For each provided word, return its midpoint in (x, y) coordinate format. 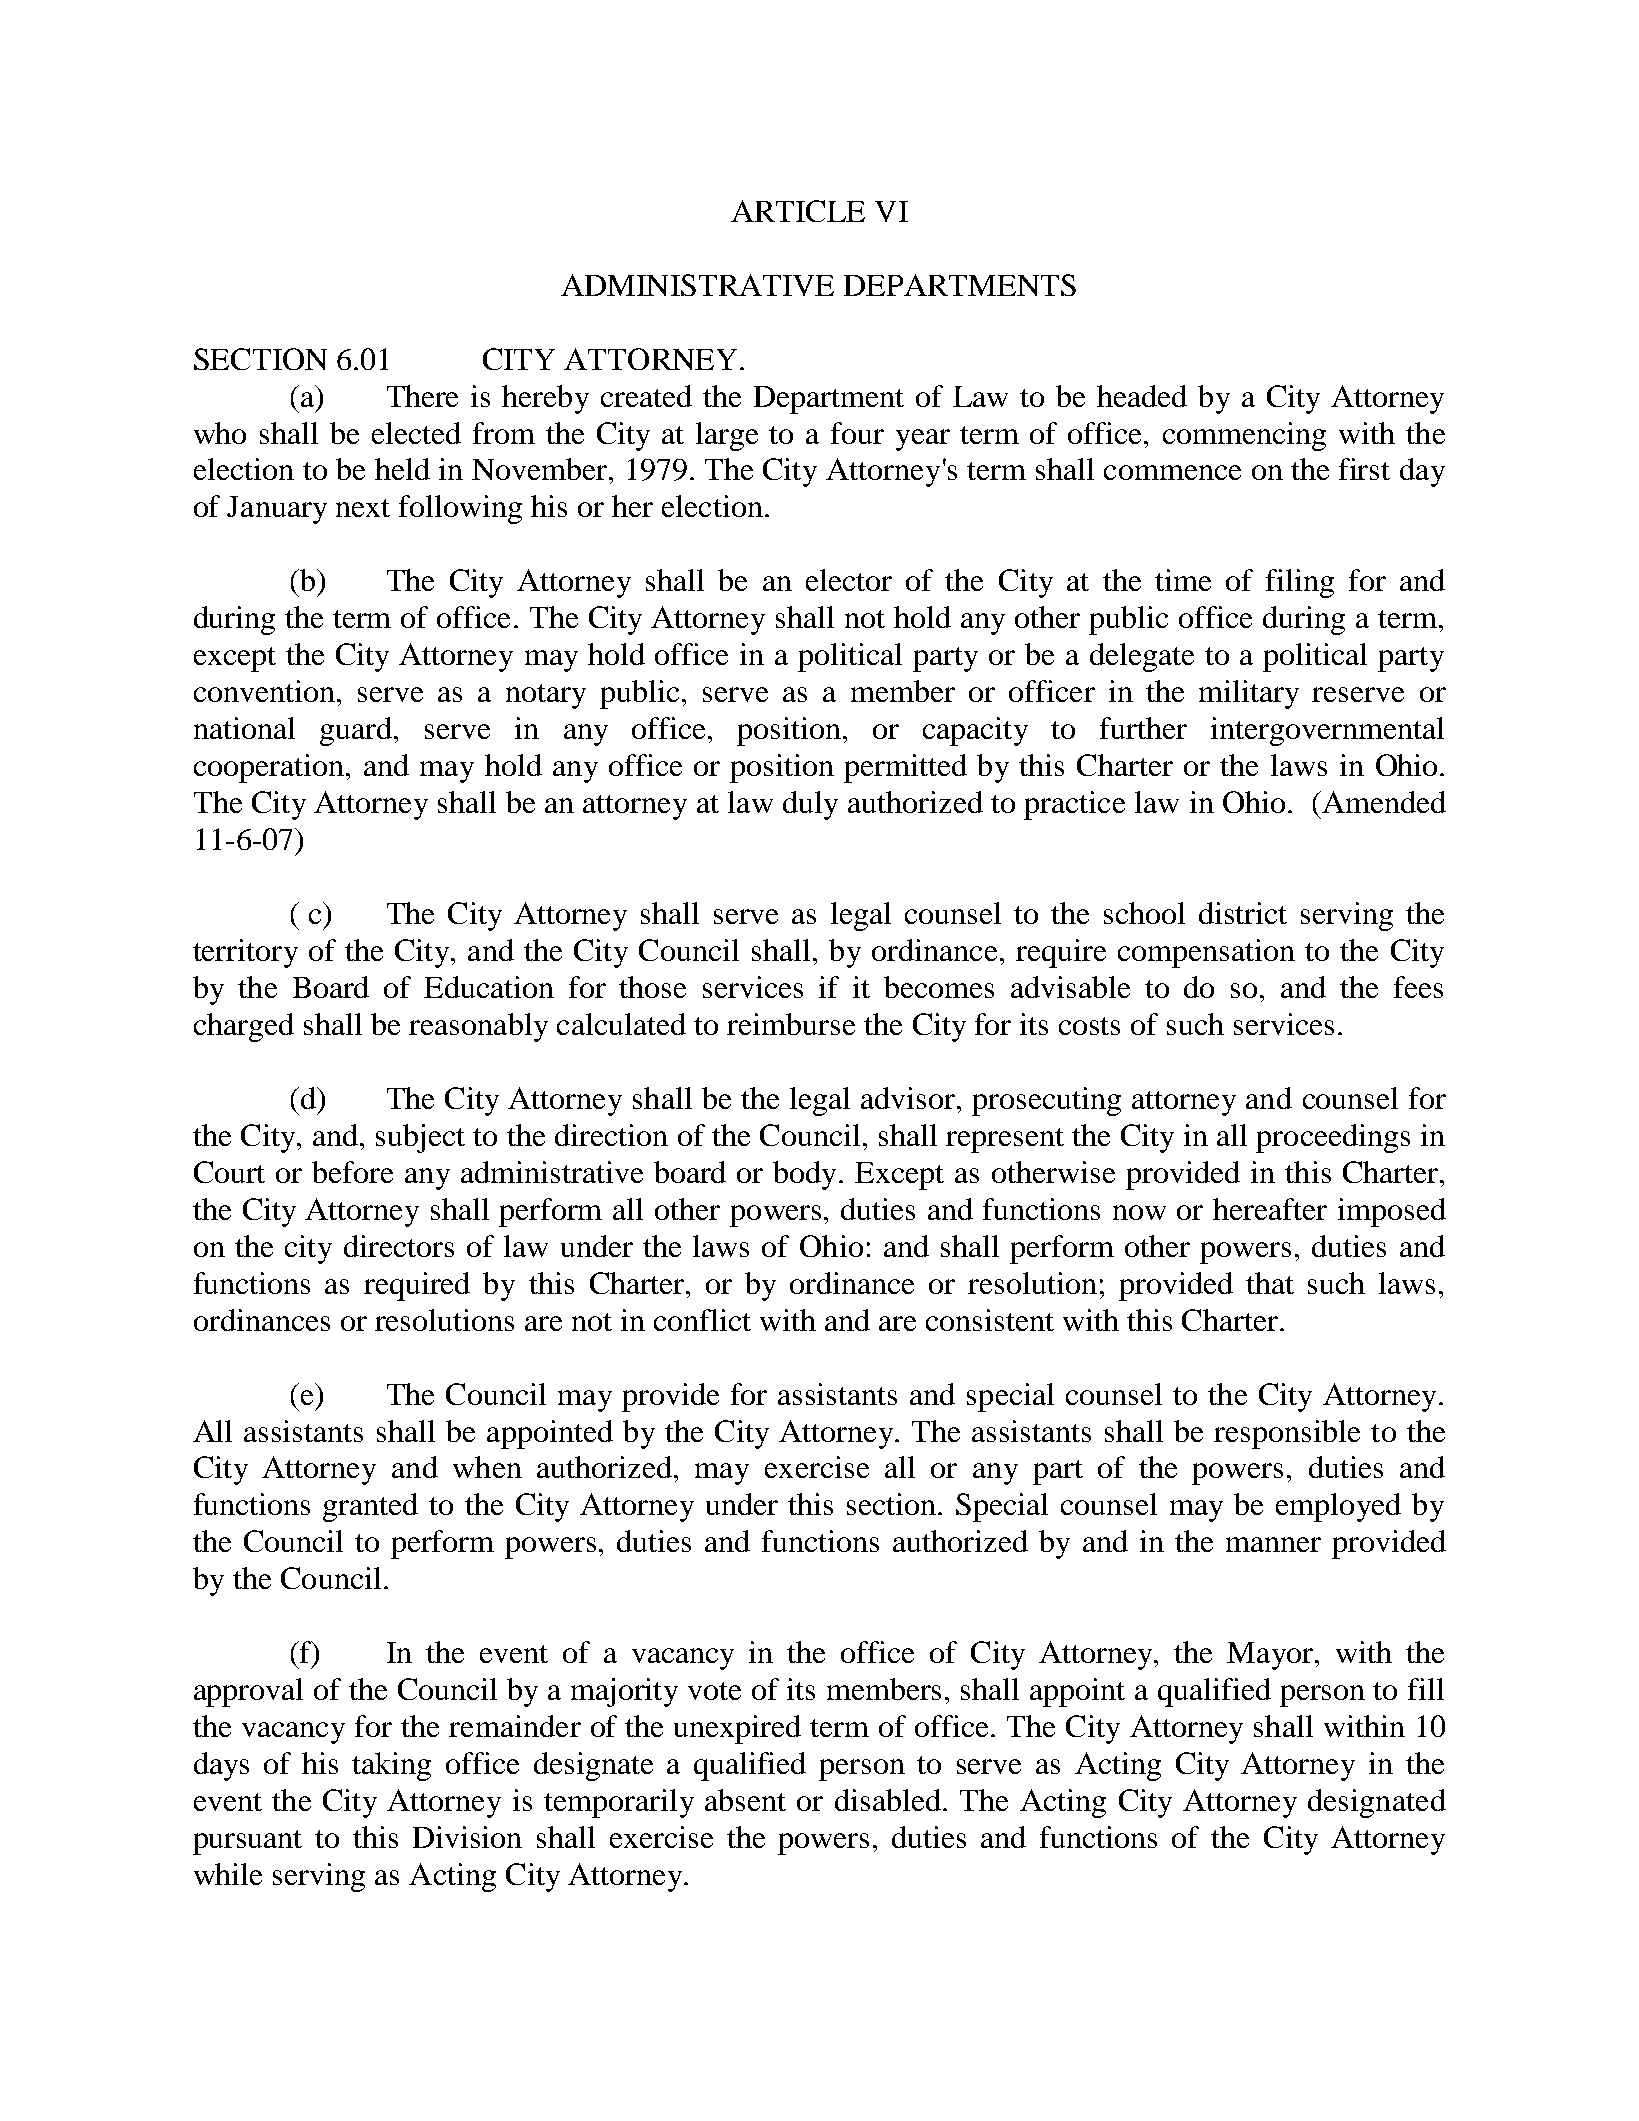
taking (391, 1766)
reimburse (791, 1024)
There (422, 396)
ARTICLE (798, 211)
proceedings (1333, 1138)
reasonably (478, 1027)
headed (1142, 396)
